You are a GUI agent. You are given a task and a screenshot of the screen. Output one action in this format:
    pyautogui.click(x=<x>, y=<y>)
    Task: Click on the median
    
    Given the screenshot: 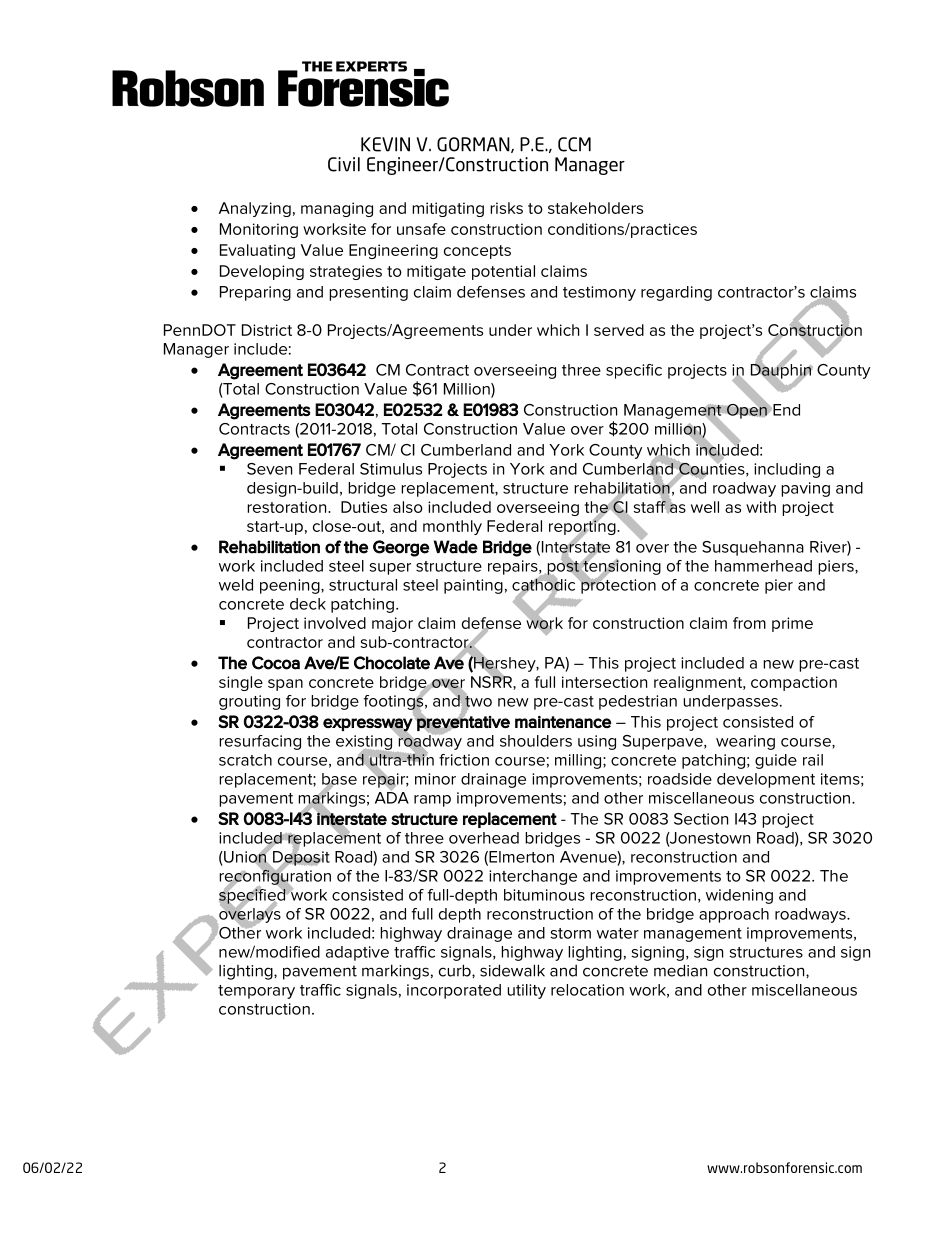 What is the action you would take?
    pyautogui.click(x=680, y=970)
